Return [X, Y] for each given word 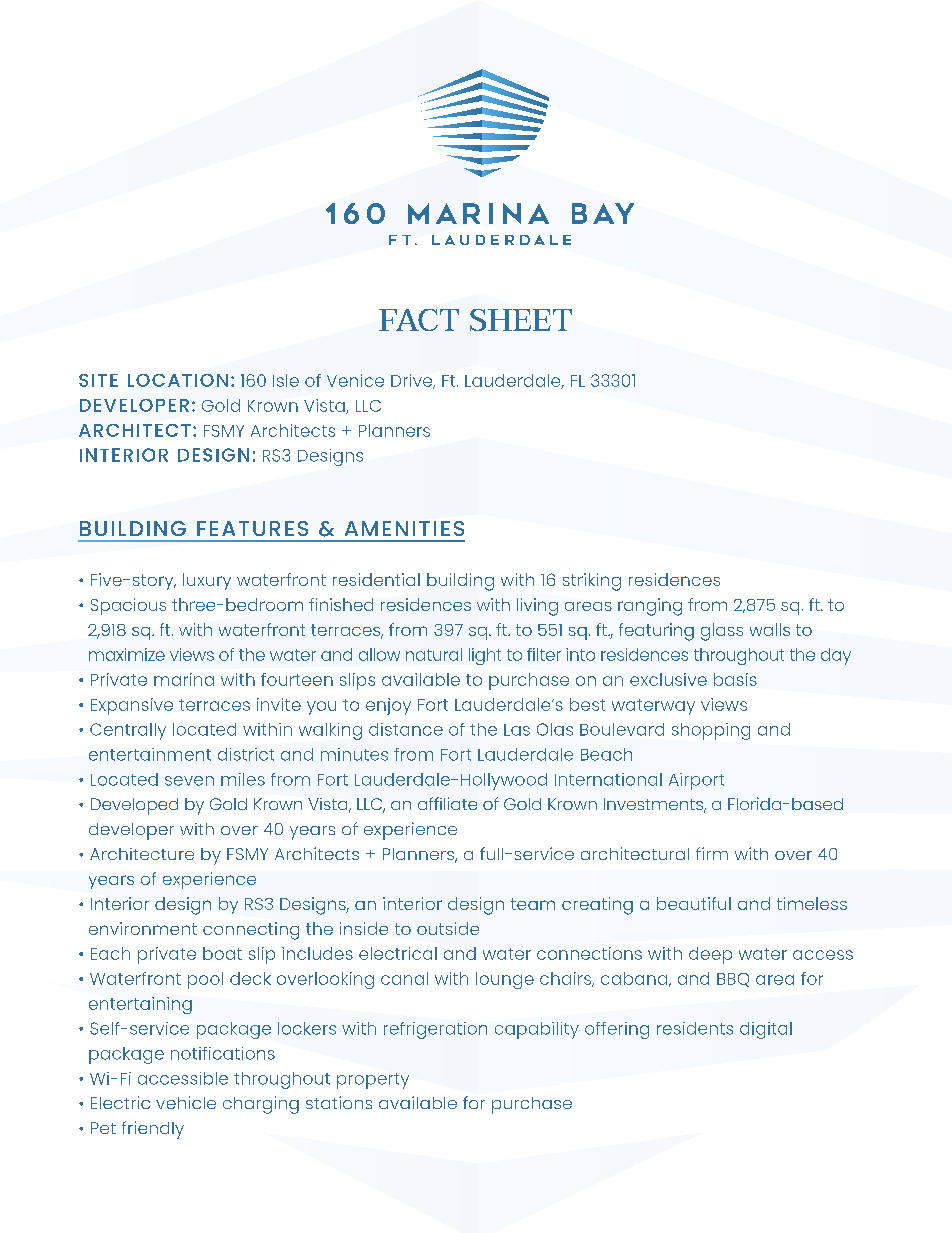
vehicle [186, 1102]
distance [406, 729]
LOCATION [178, 380]
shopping [711, 731]
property [373, 1081]
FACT [419, 320]
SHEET [521, 320]
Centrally [128, 731]
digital [766, 1030]
